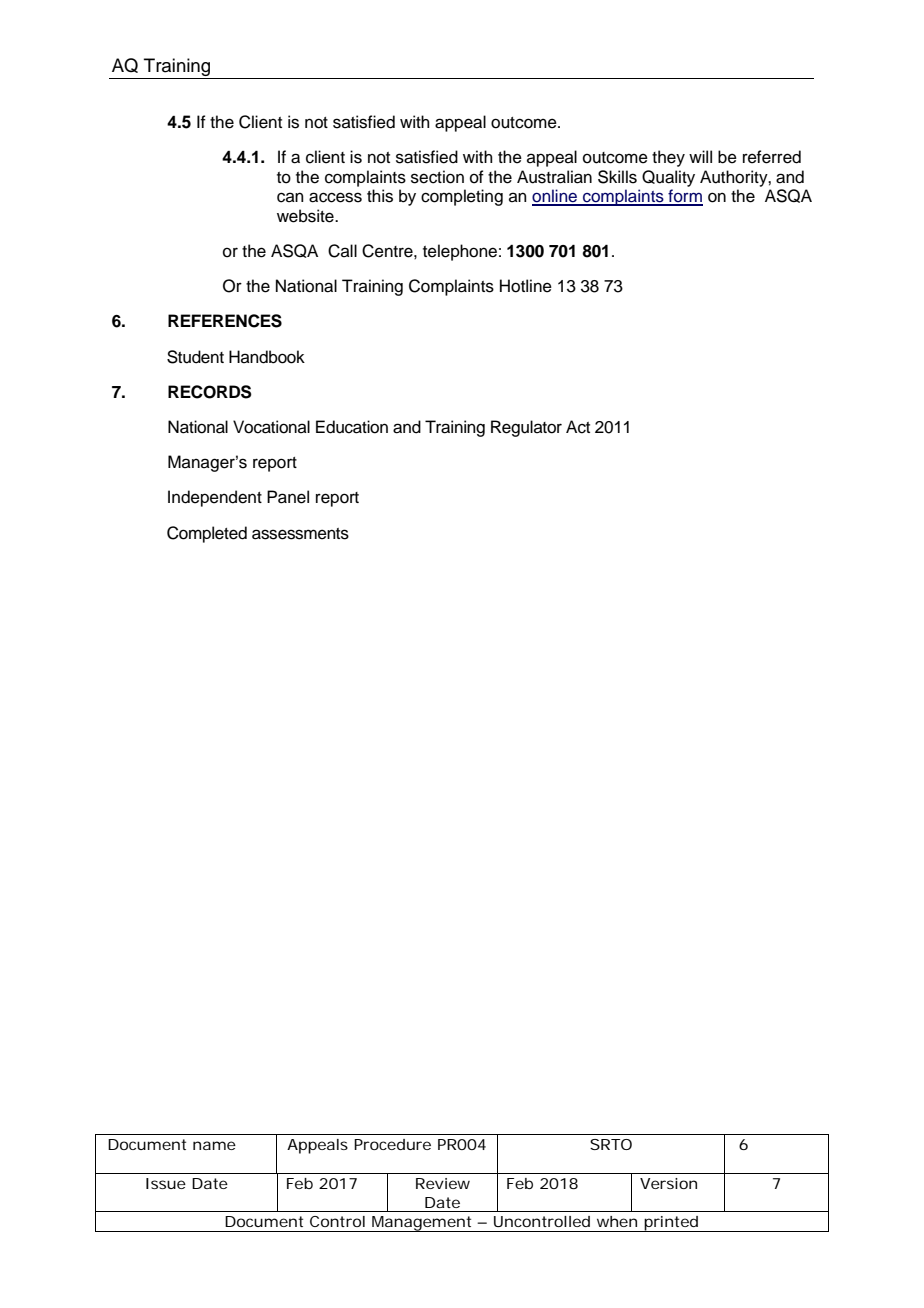  What do you see at coordinates (288, 497) in the image?
I see `Panel` at bounding box center [288, 497].
